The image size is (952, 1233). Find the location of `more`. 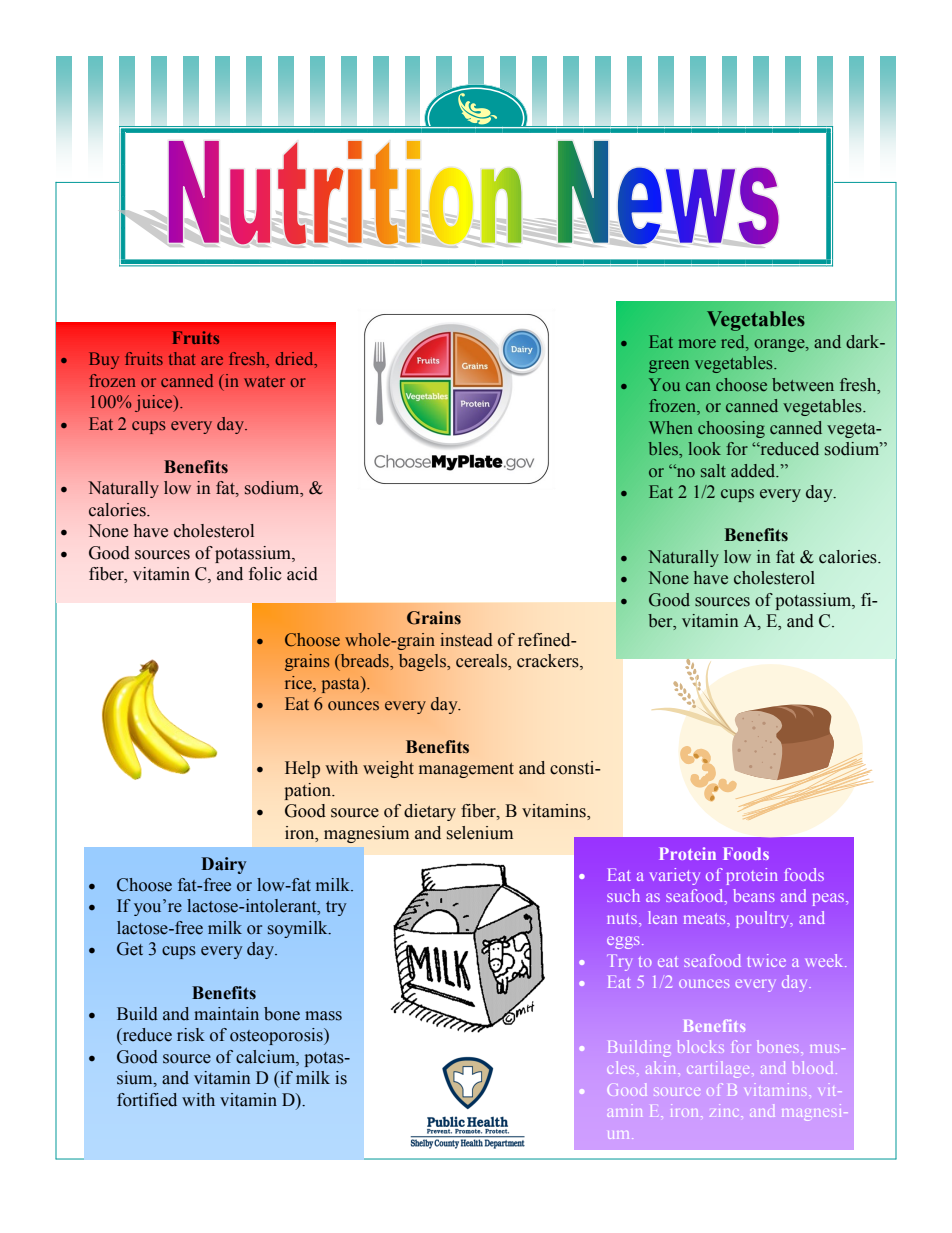

more is located at coordinates (697, 343).
